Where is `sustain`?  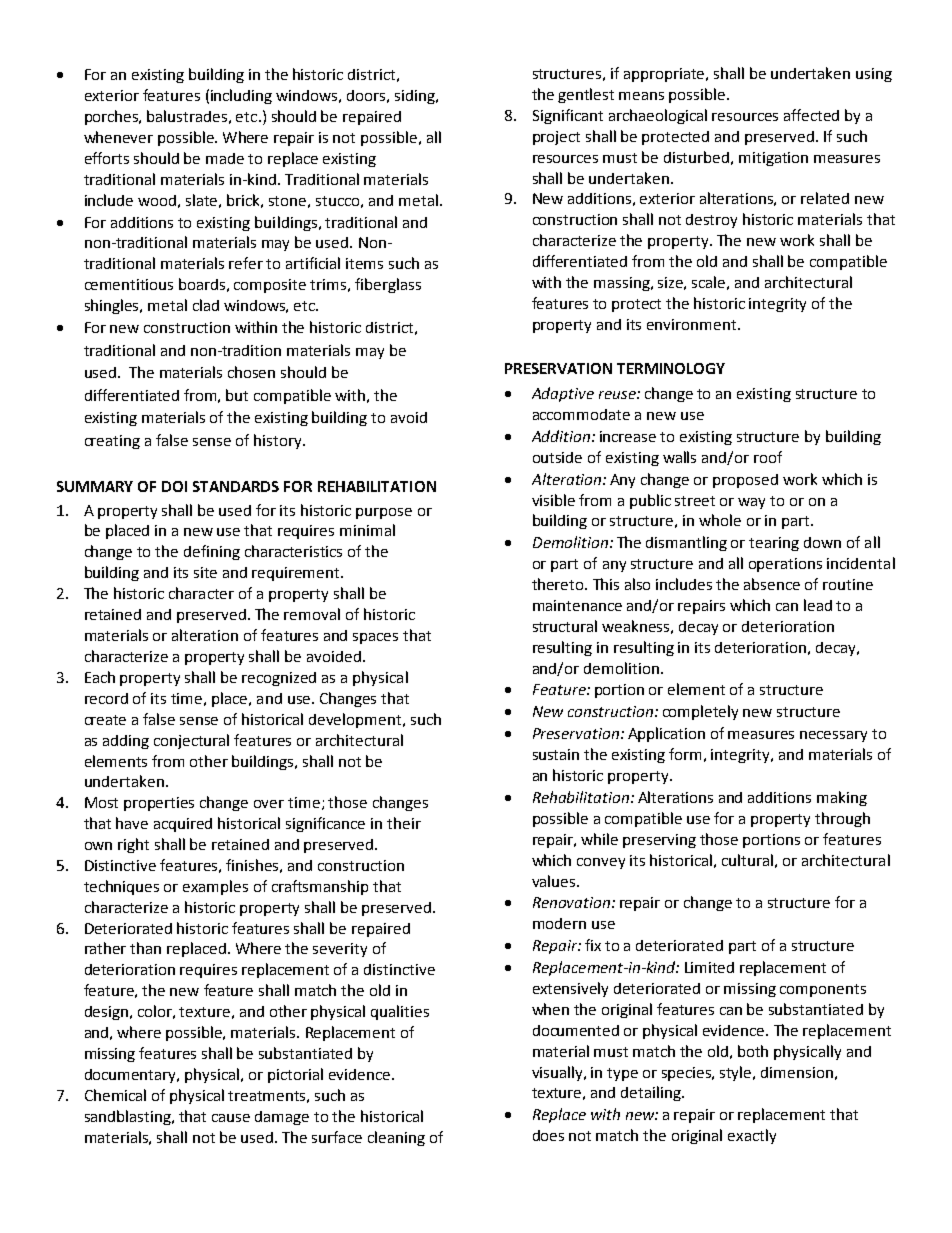 sustain is located at coordinates (556, 754).
